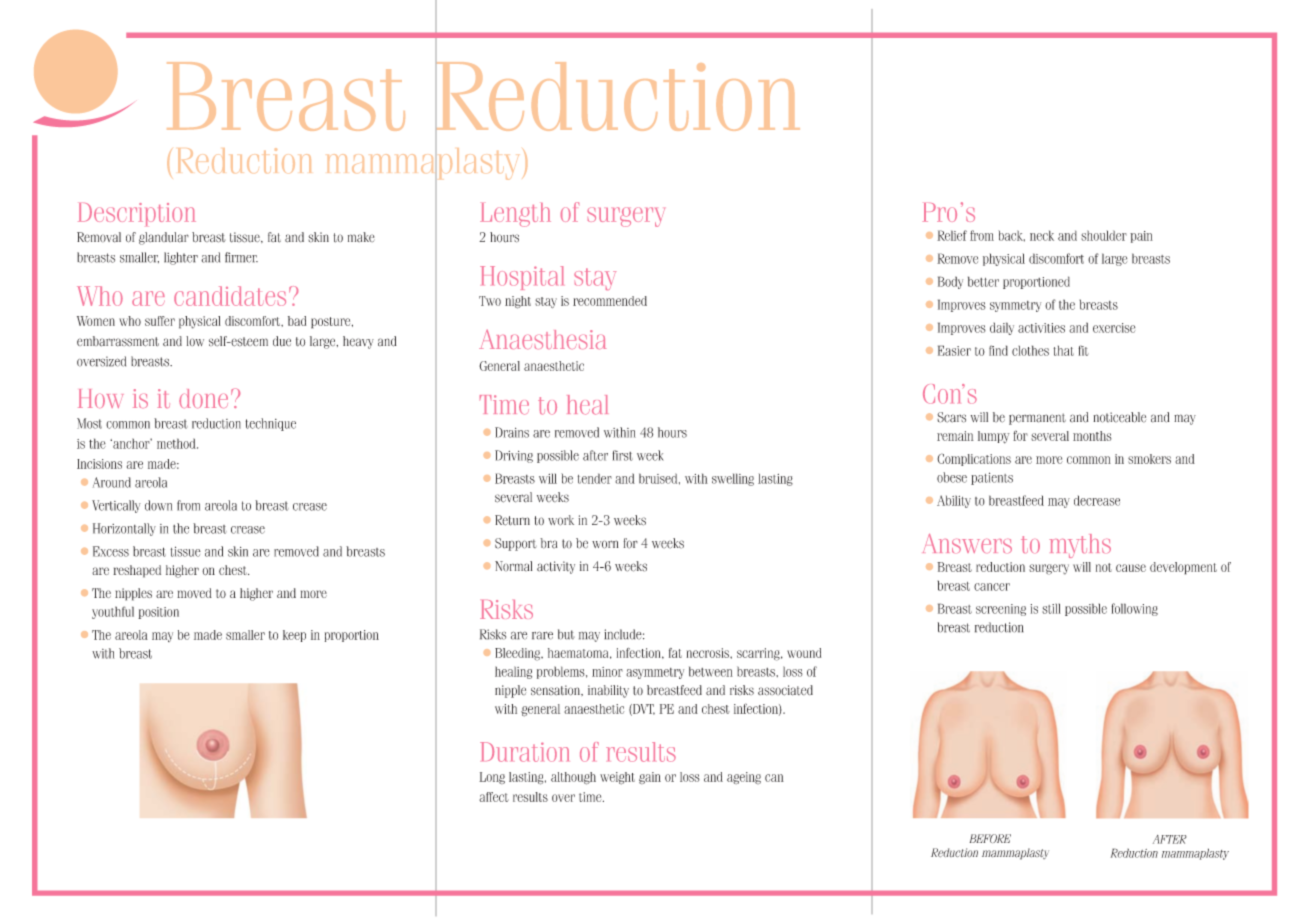 The image size is (1308, 924). Describe the element at coordinates (494, 797) in the screenshot. I see `affect` at that location.
